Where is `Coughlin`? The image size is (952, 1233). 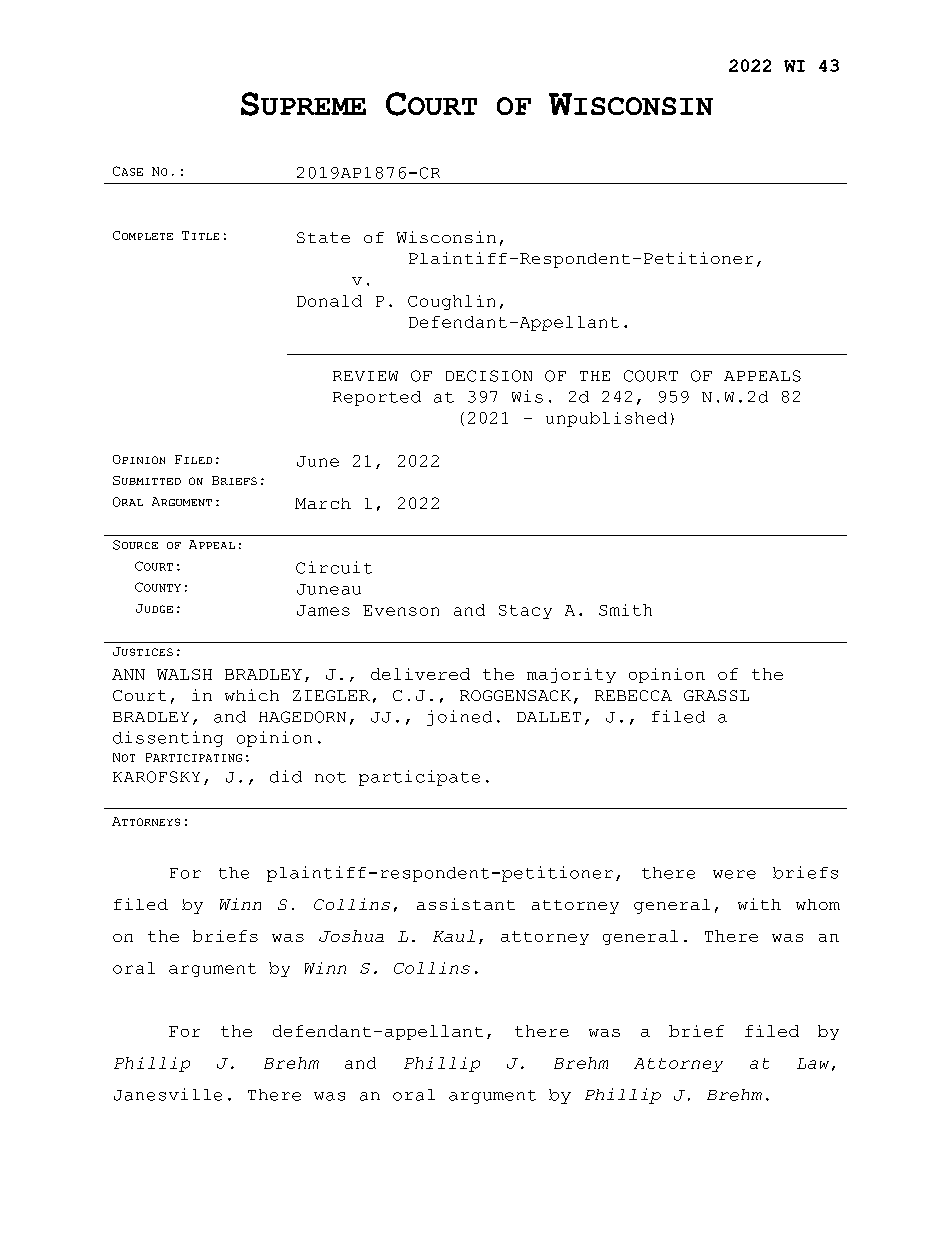
Coughlin is located at coordinates (451, 302).
